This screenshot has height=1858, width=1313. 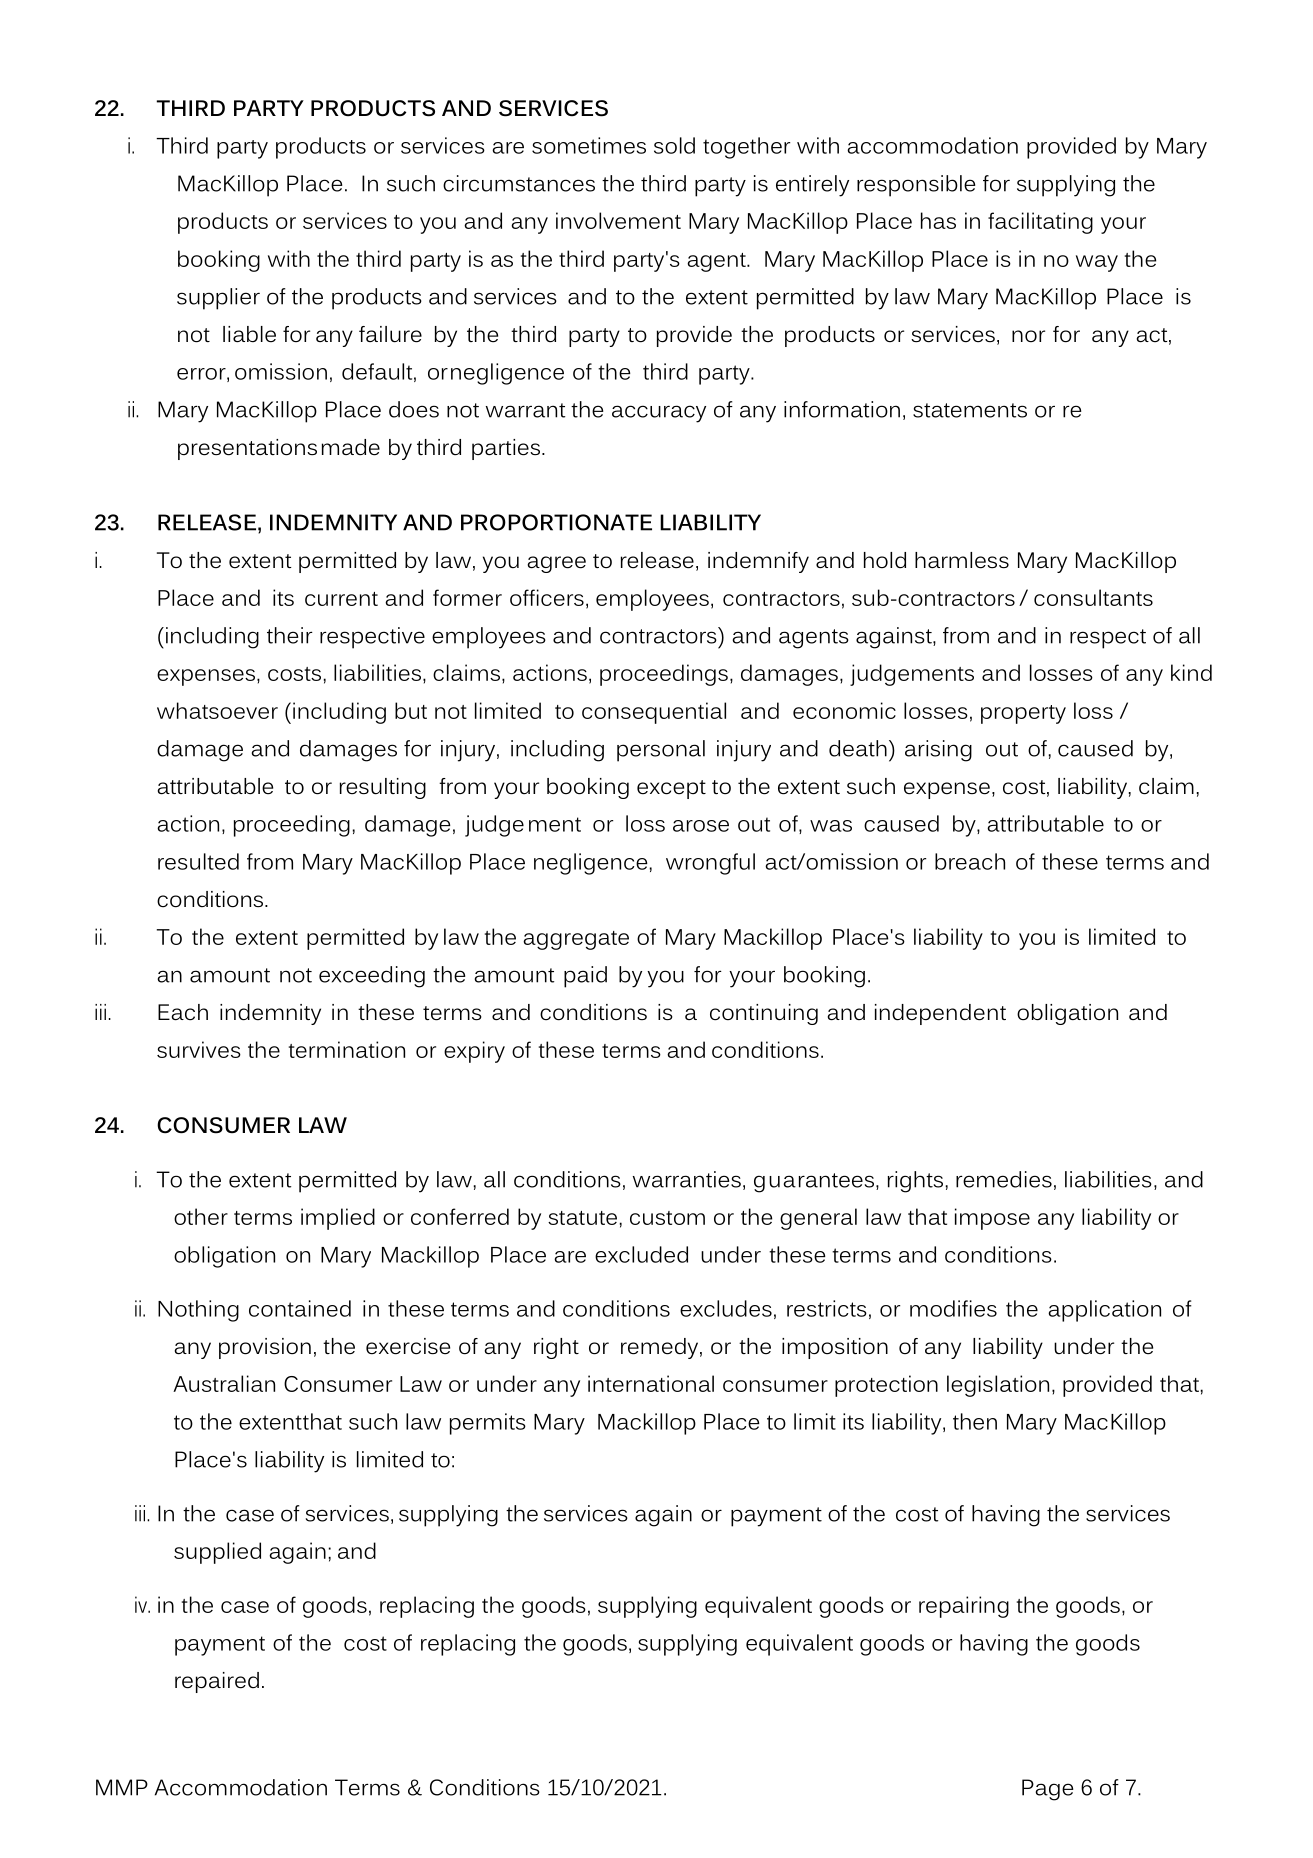 I want to click on supplier, so click(x=218, y=299).
